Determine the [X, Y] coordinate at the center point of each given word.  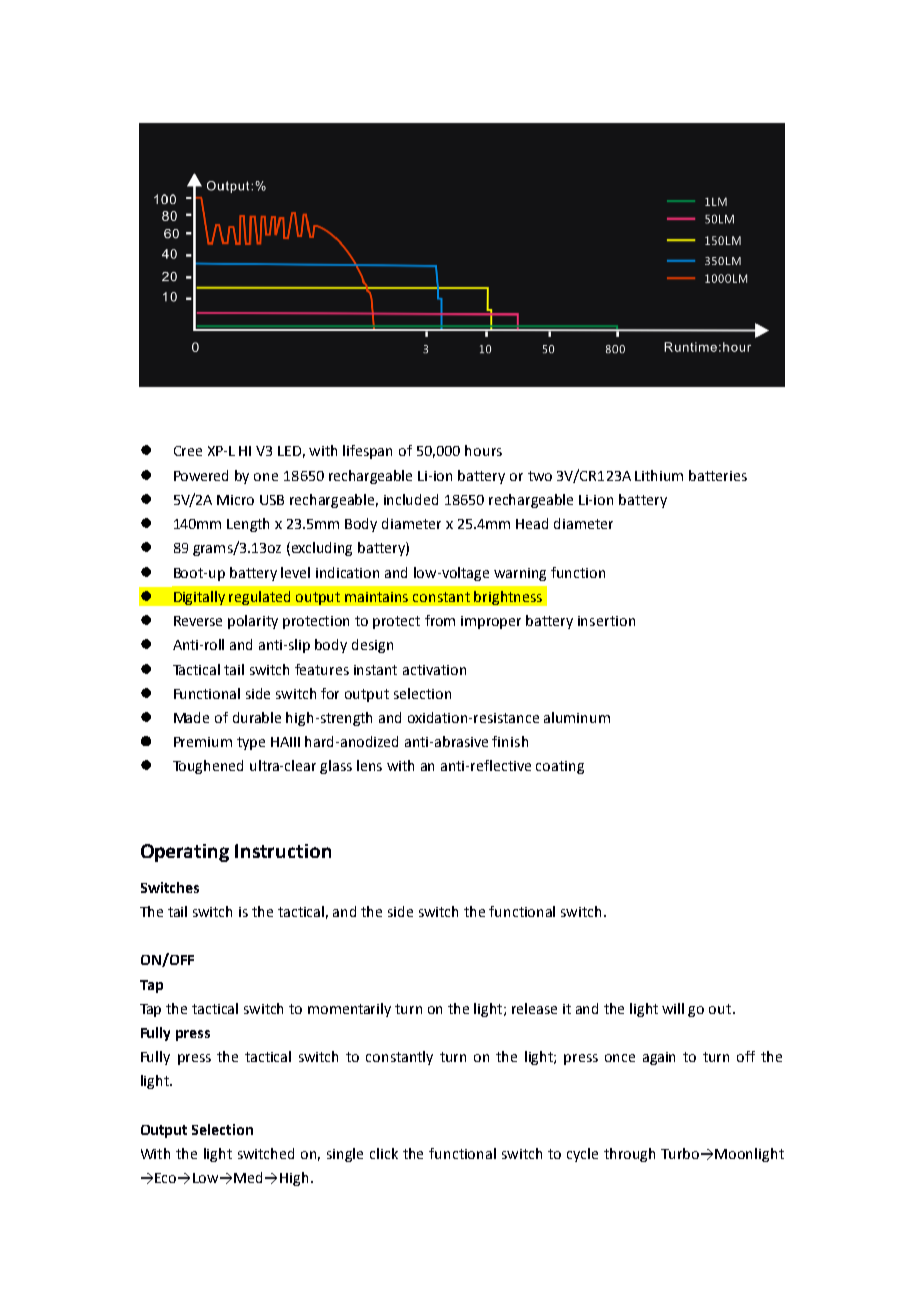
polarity [253, 622]
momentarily [349, 1010]
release [534, 1008]
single [345, 1155]
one [266, 477]
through [629, 1155]
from [440, 620]
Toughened [208, 767]
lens [369, 765]
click [384, 1153]
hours [483, 450]
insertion [606, 621]
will [673, 1008]
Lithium [659, 475]
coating [560, 767]
